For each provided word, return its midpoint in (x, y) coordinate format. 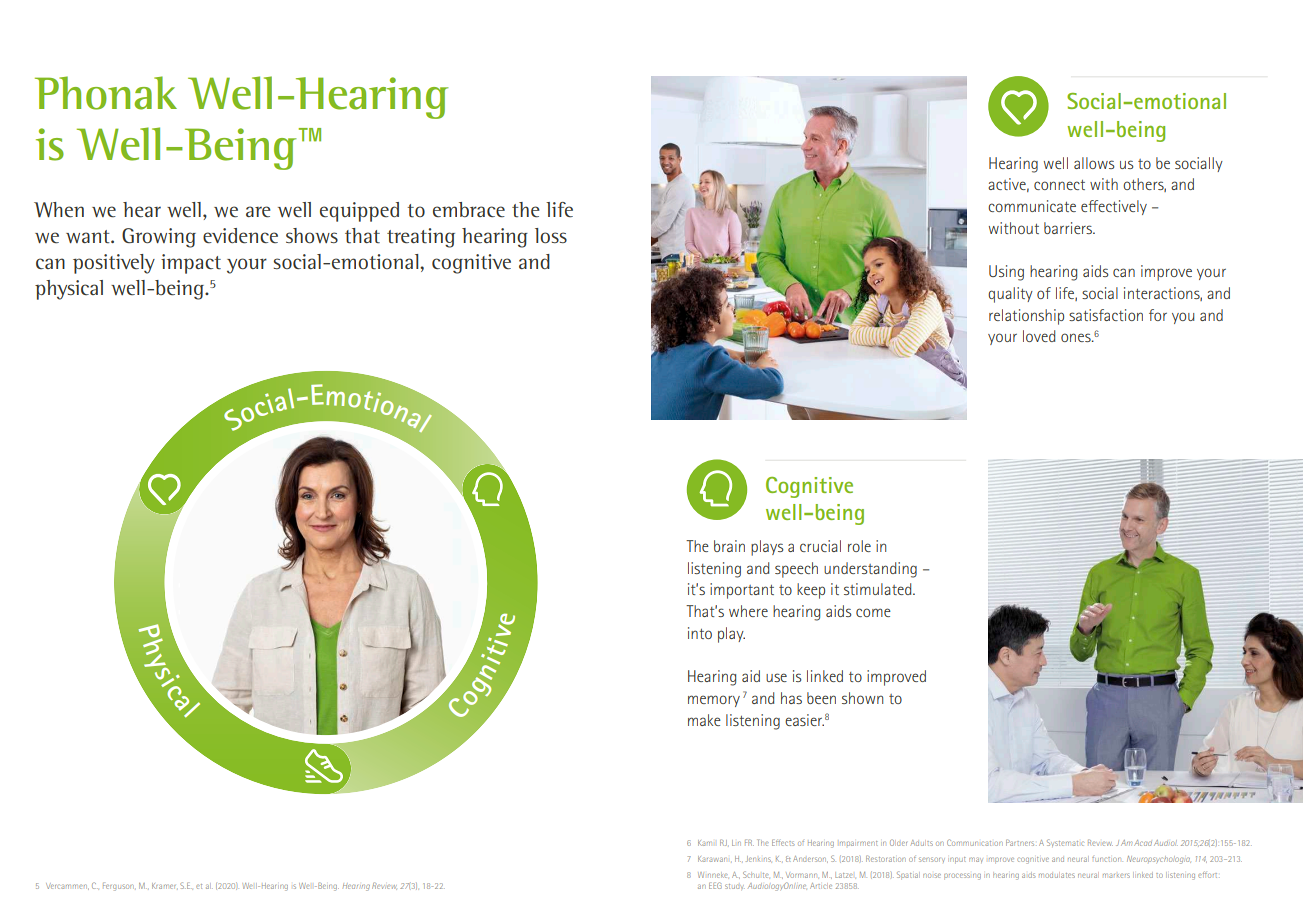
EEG (715, 885)
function (1105, 859)
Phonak (106, 93)
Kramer (164, 886)
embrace (469, 209)
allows (1094, 163)
